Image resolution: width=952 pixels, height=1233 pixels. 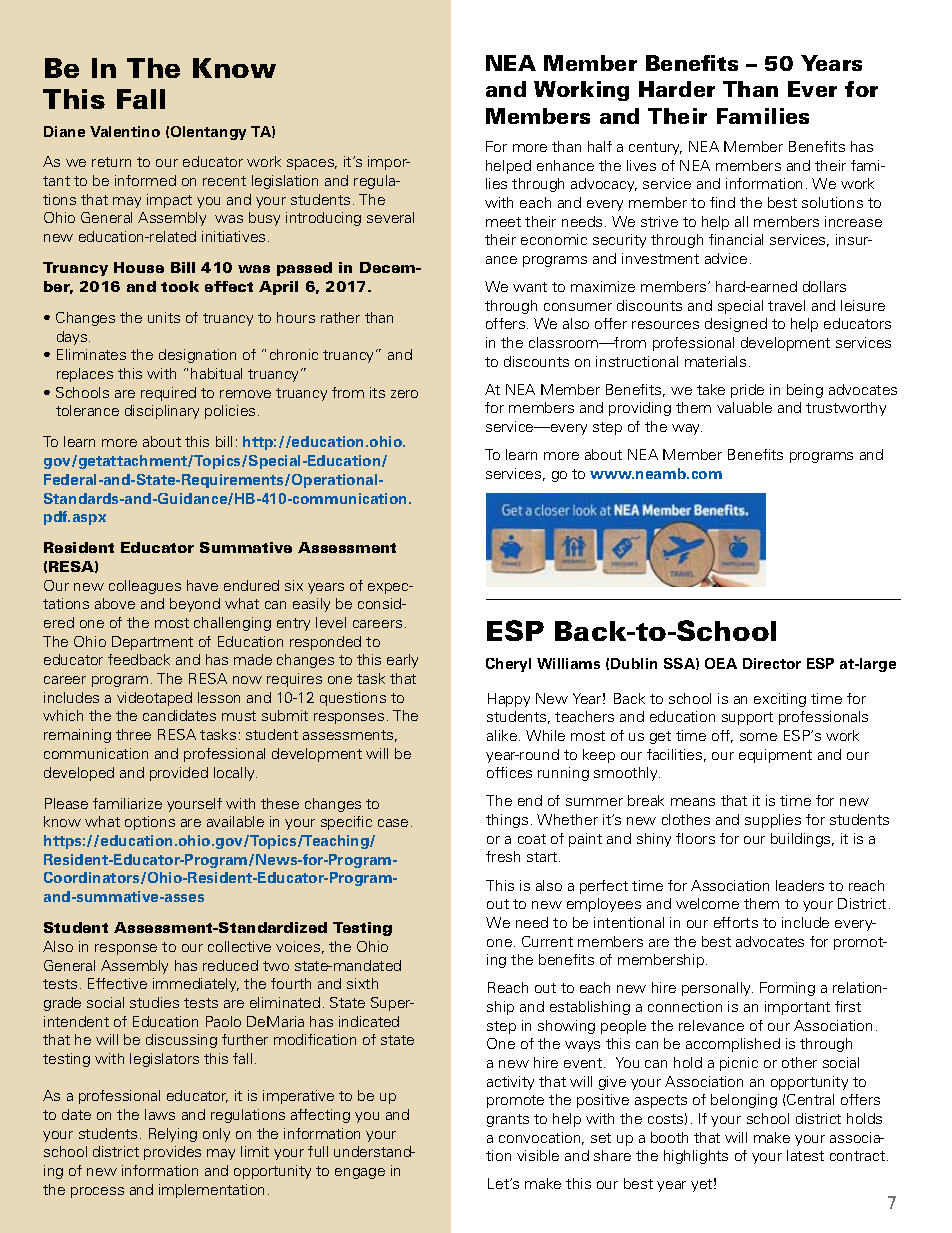 I want to click on efforts, so click(x=736, y=922).
